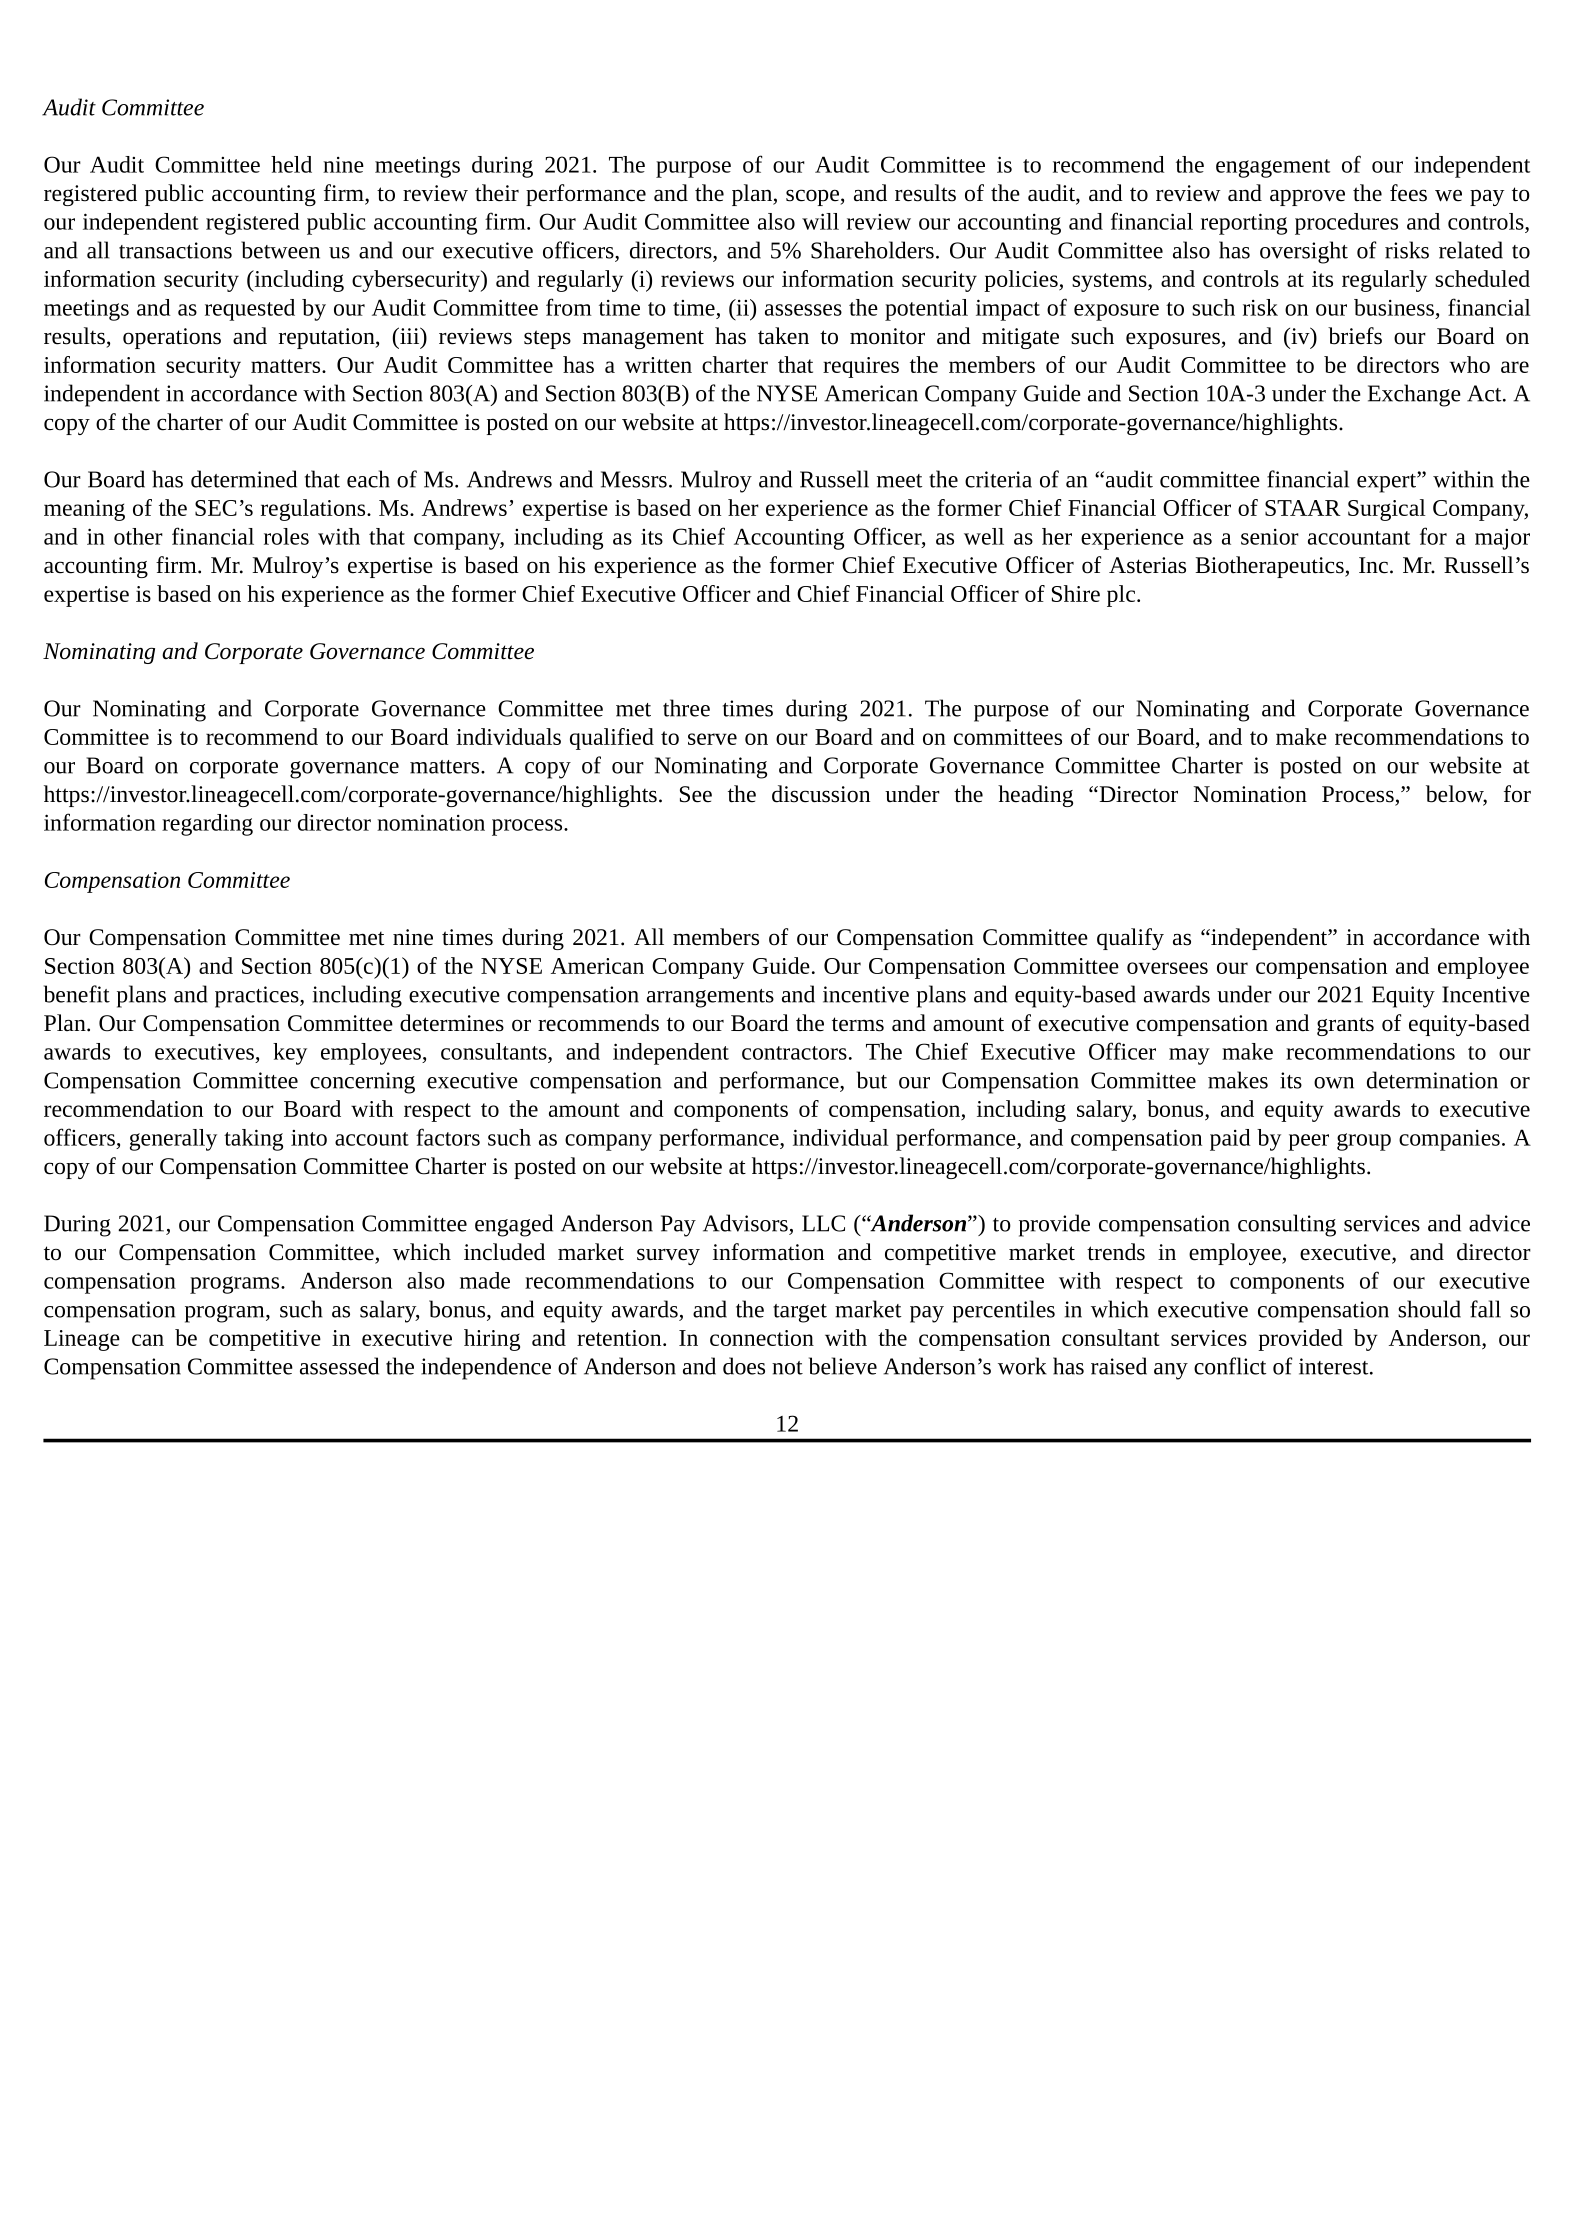  Describe the element at coordinates (710, 998) in the document. I see `arrangements` at that location.
